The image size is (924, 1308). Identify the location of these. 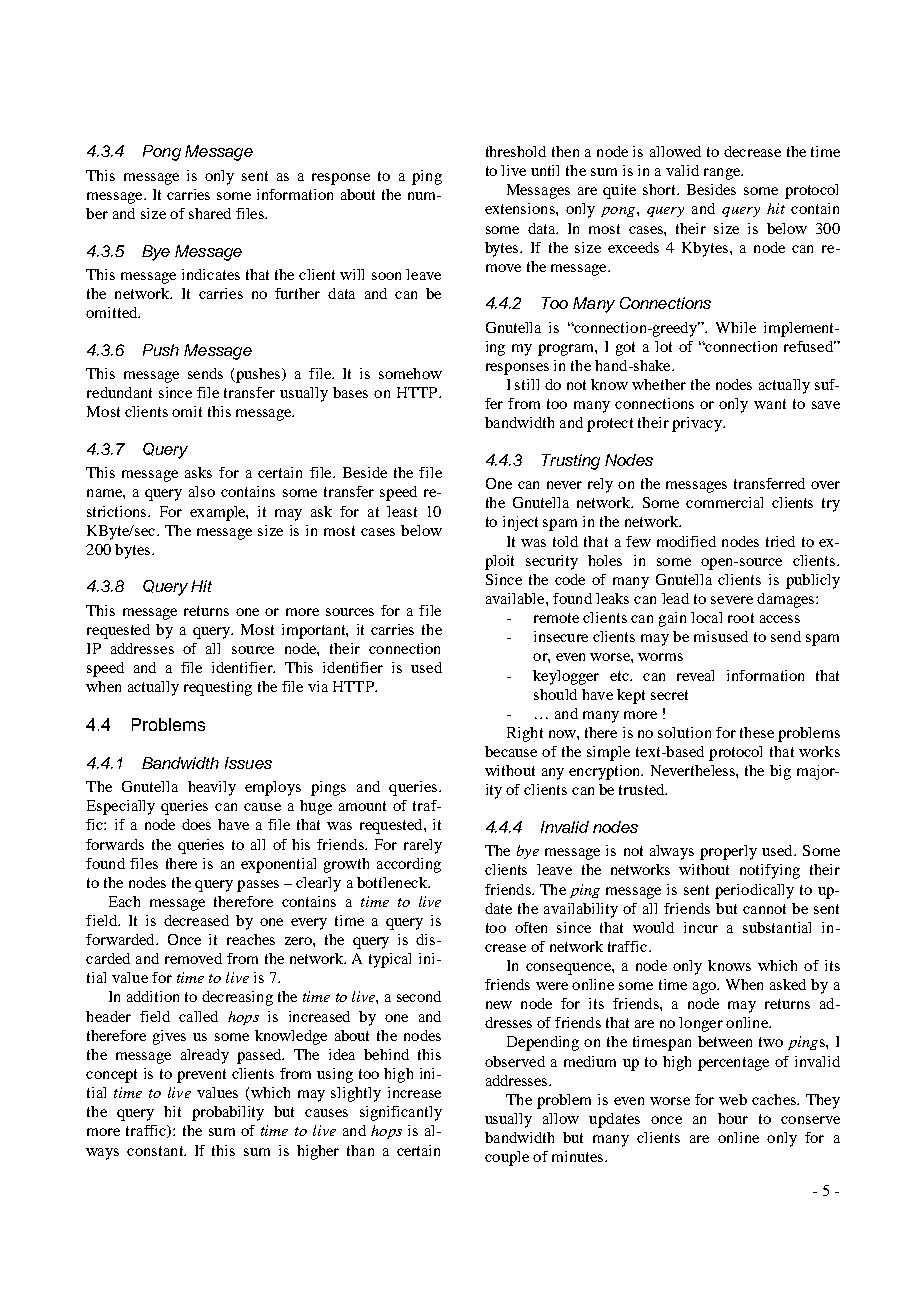
(757, 732).
